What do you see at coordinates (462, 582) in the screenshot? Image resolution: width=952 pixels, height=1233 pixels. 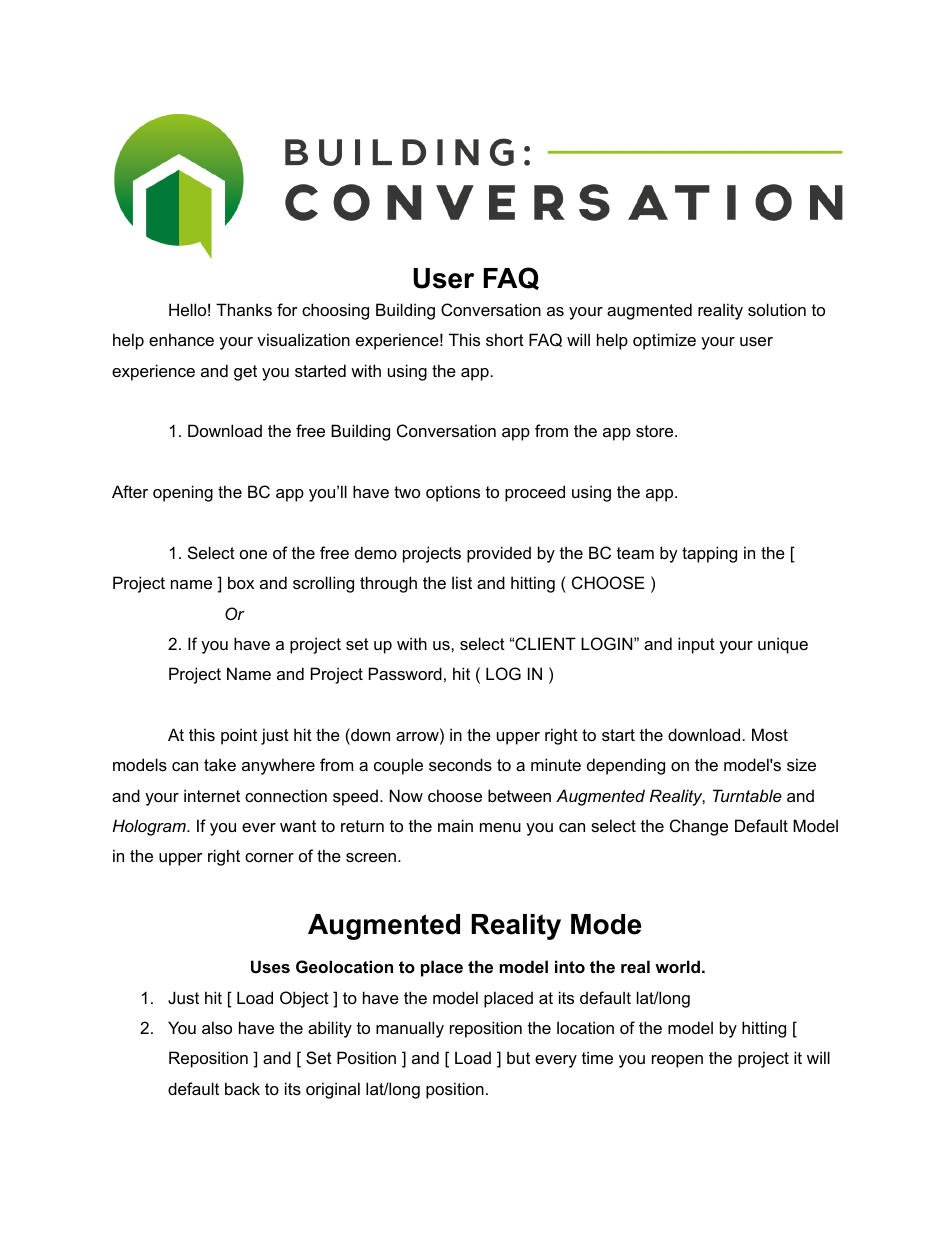 I see `list` at bounding box center [462, 582].
